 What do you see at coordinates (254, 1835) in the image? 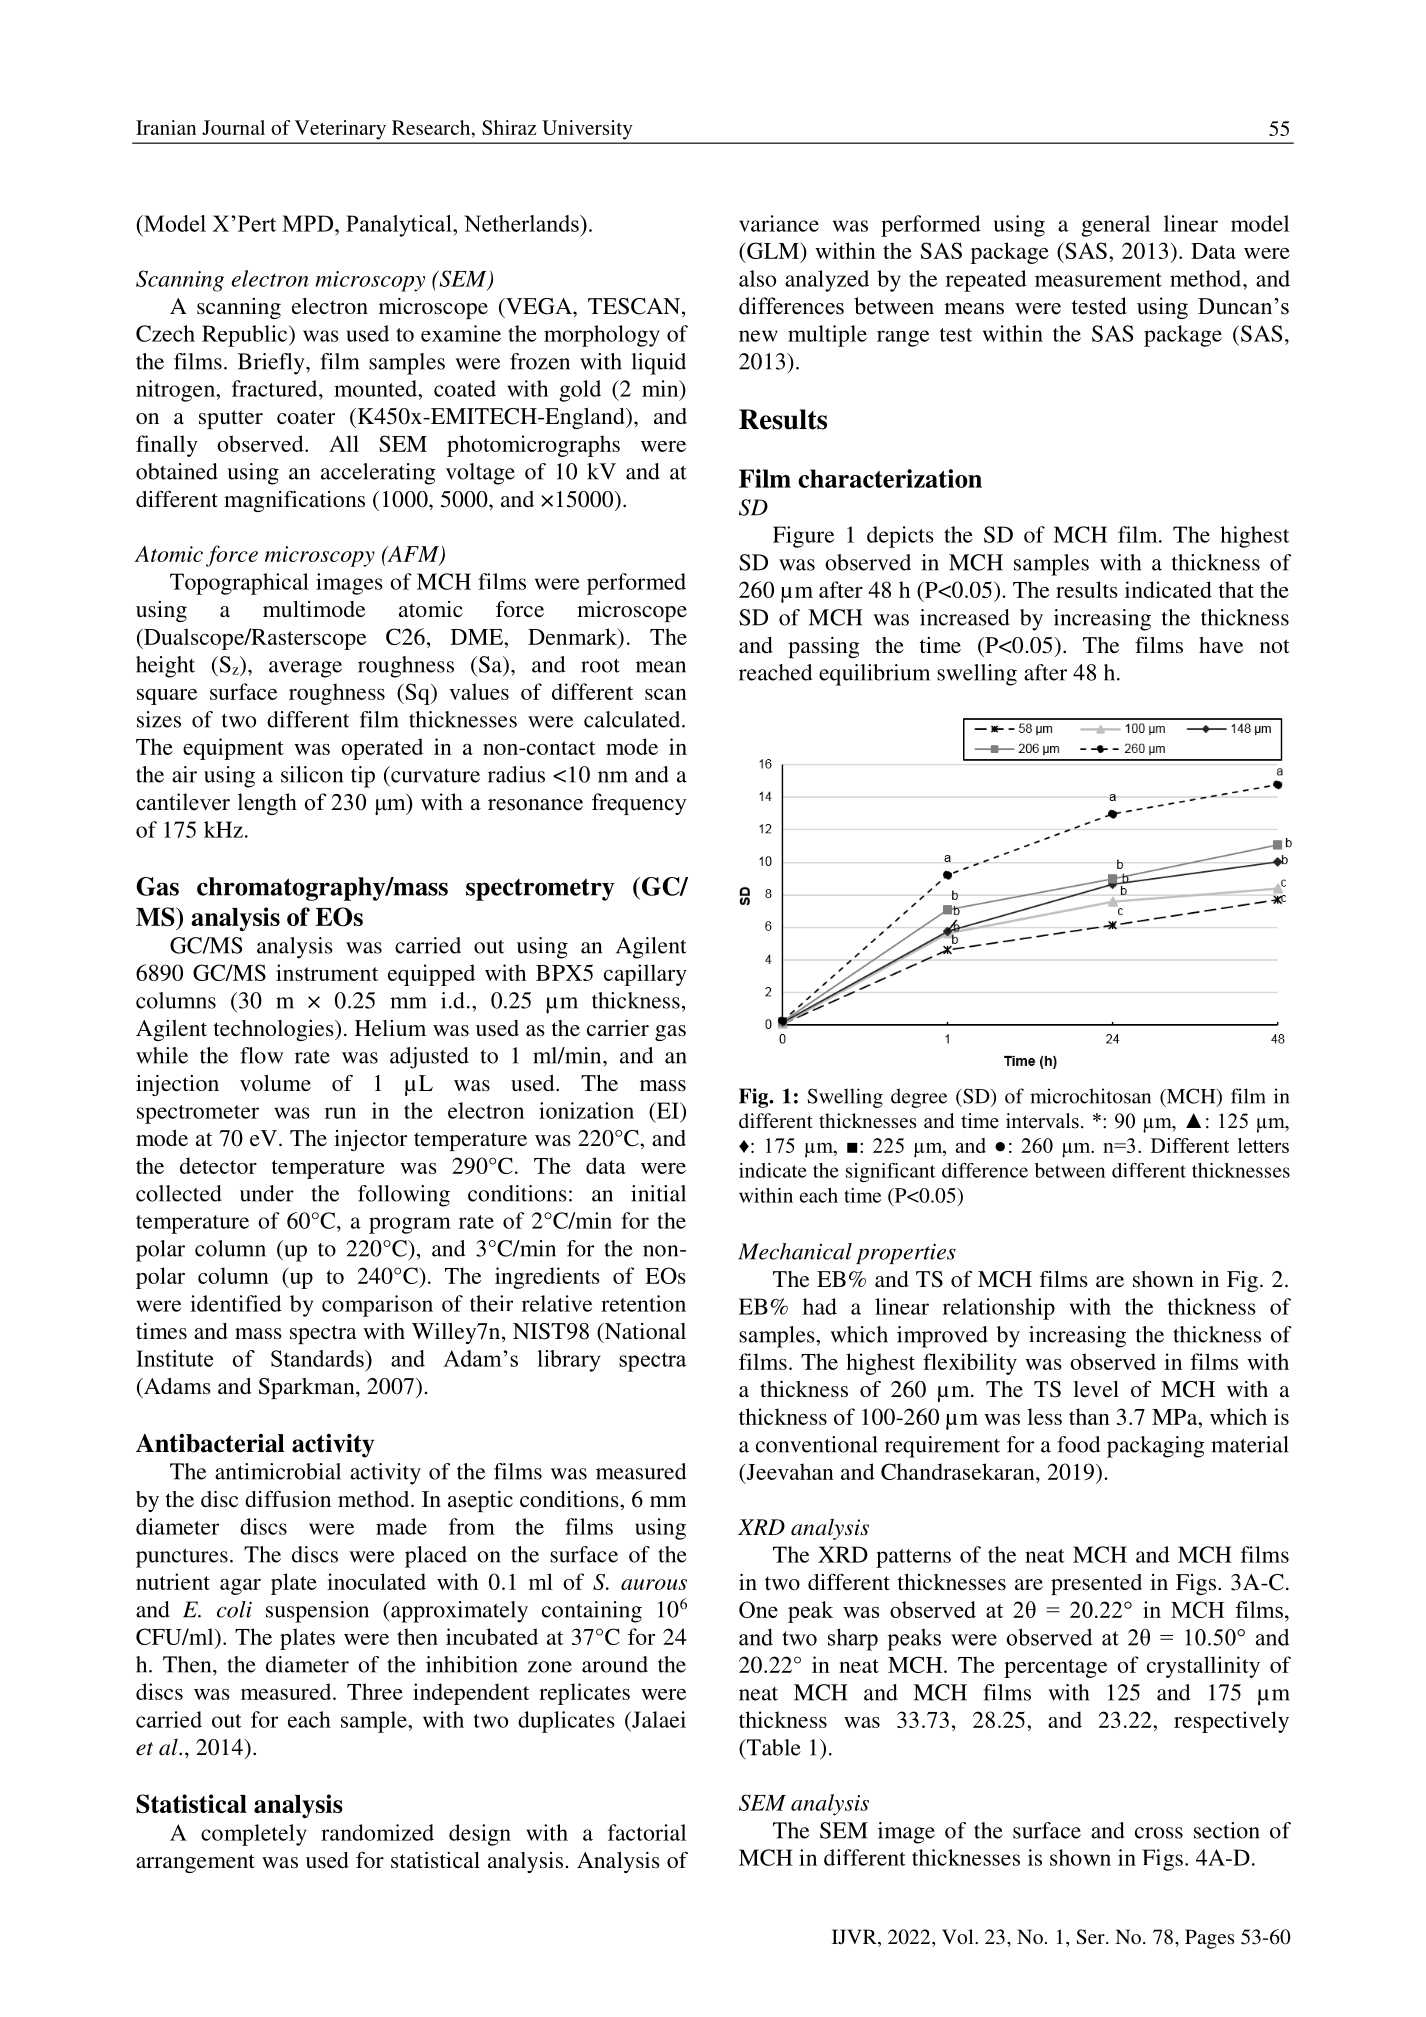
I see `completely` at bounding box center [254, 1835].
